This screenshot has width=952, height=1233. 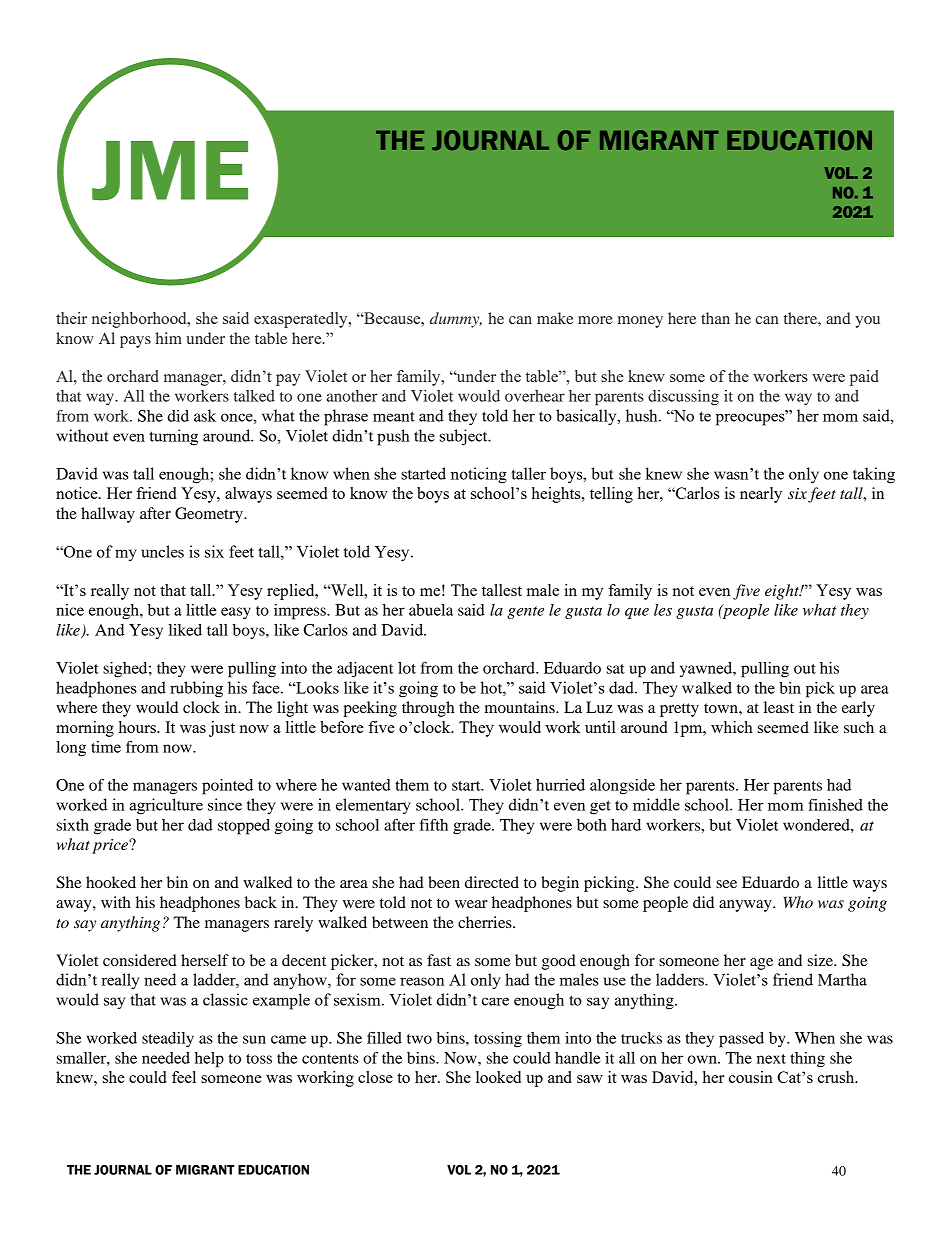 What do you see at coordinates (456, 320) in the screenshot?
I see `dummy` at bounding box center [456, 320].
